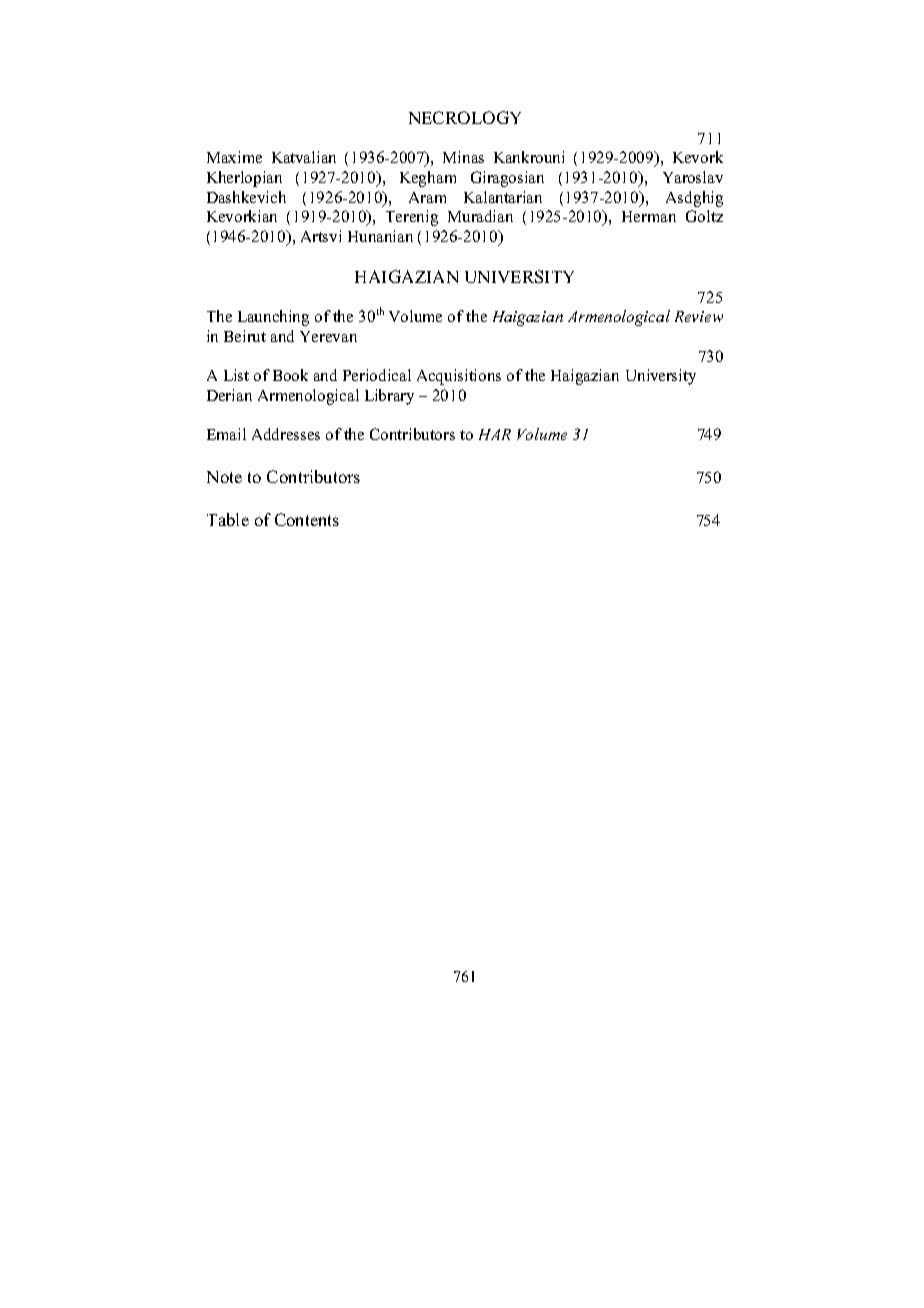 The image size is (924, 1308). What do you see at coordinates (459, 377) in the document?
I see `Acquisitions` at bounding box center [459, 377].
